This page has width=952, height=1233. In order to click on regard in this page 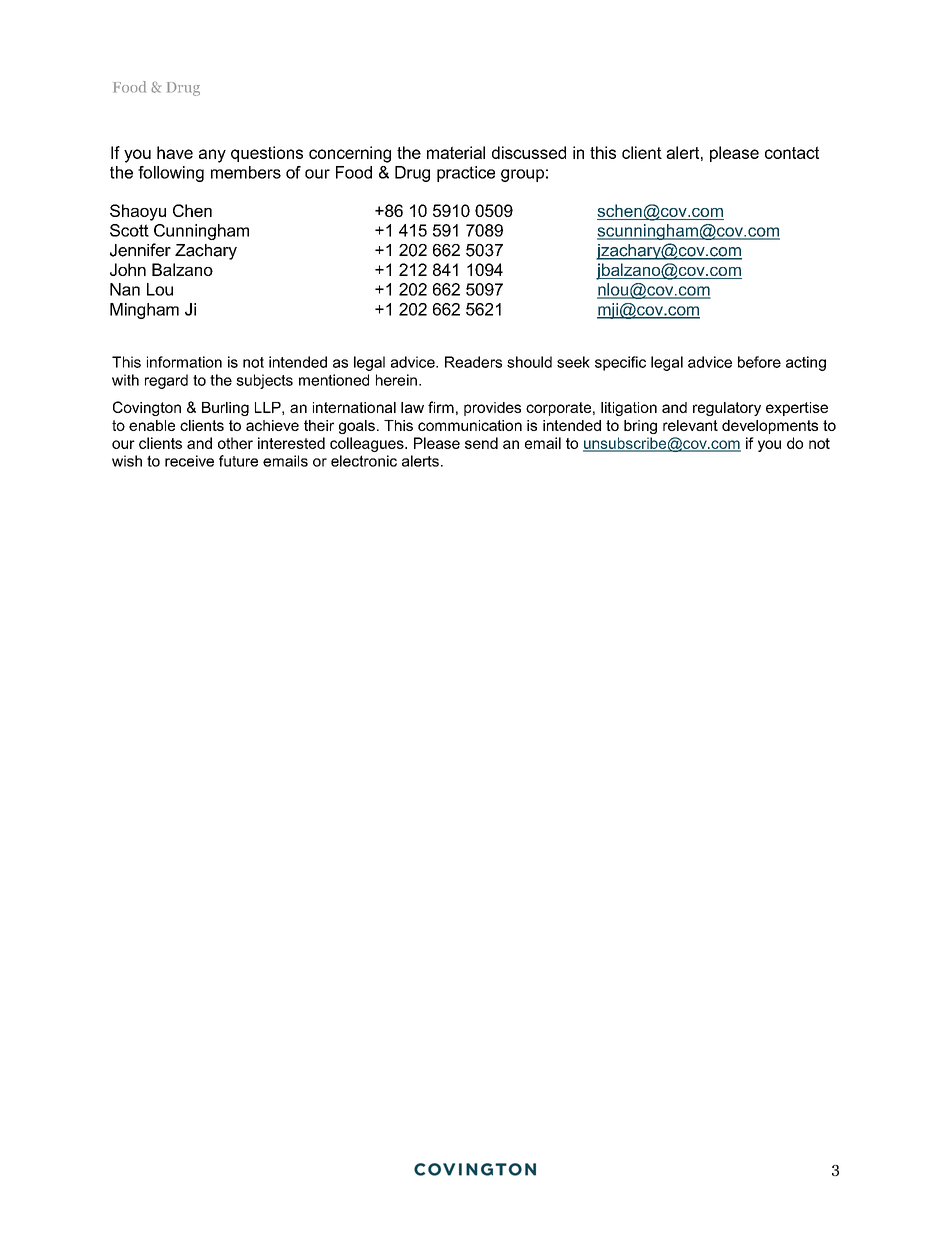, I will do `click(166, 381)`.
